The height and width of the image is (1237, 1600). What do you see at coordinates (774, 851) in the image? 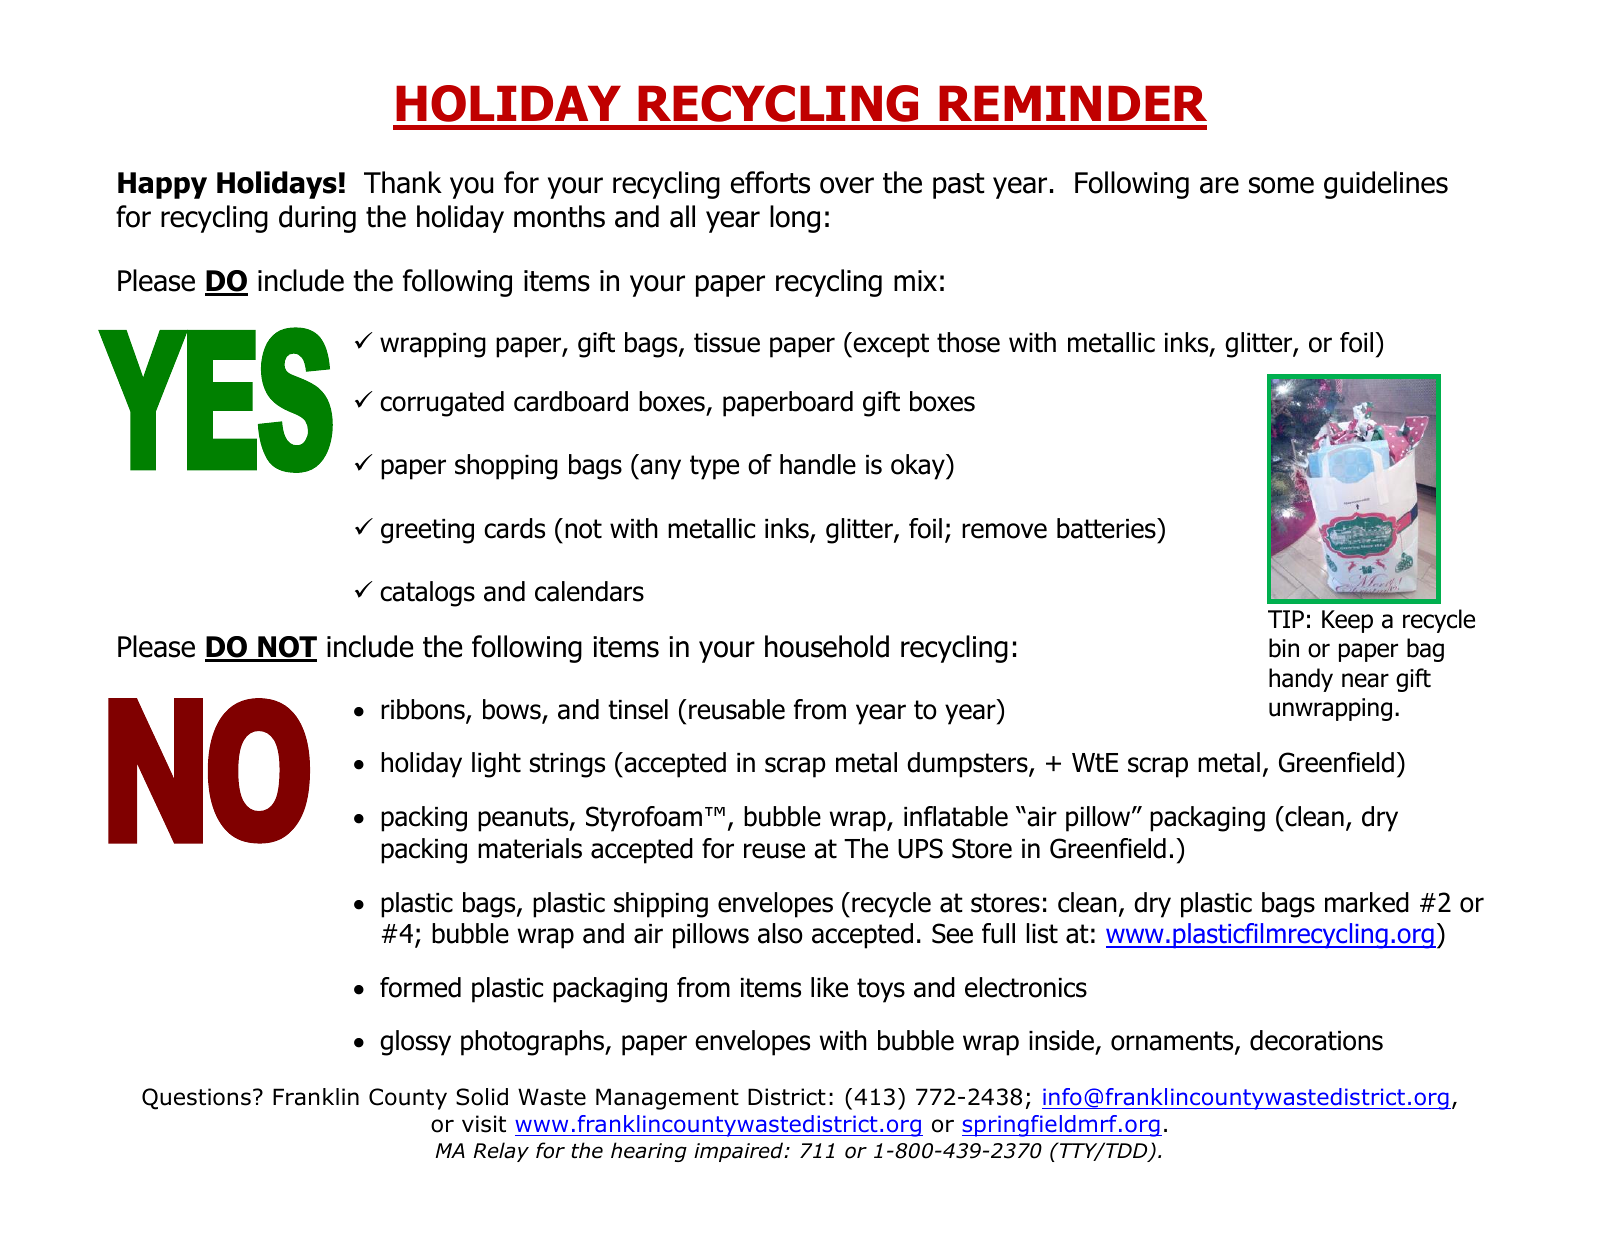
I see `reuse` at bounding box center [774, 851].
